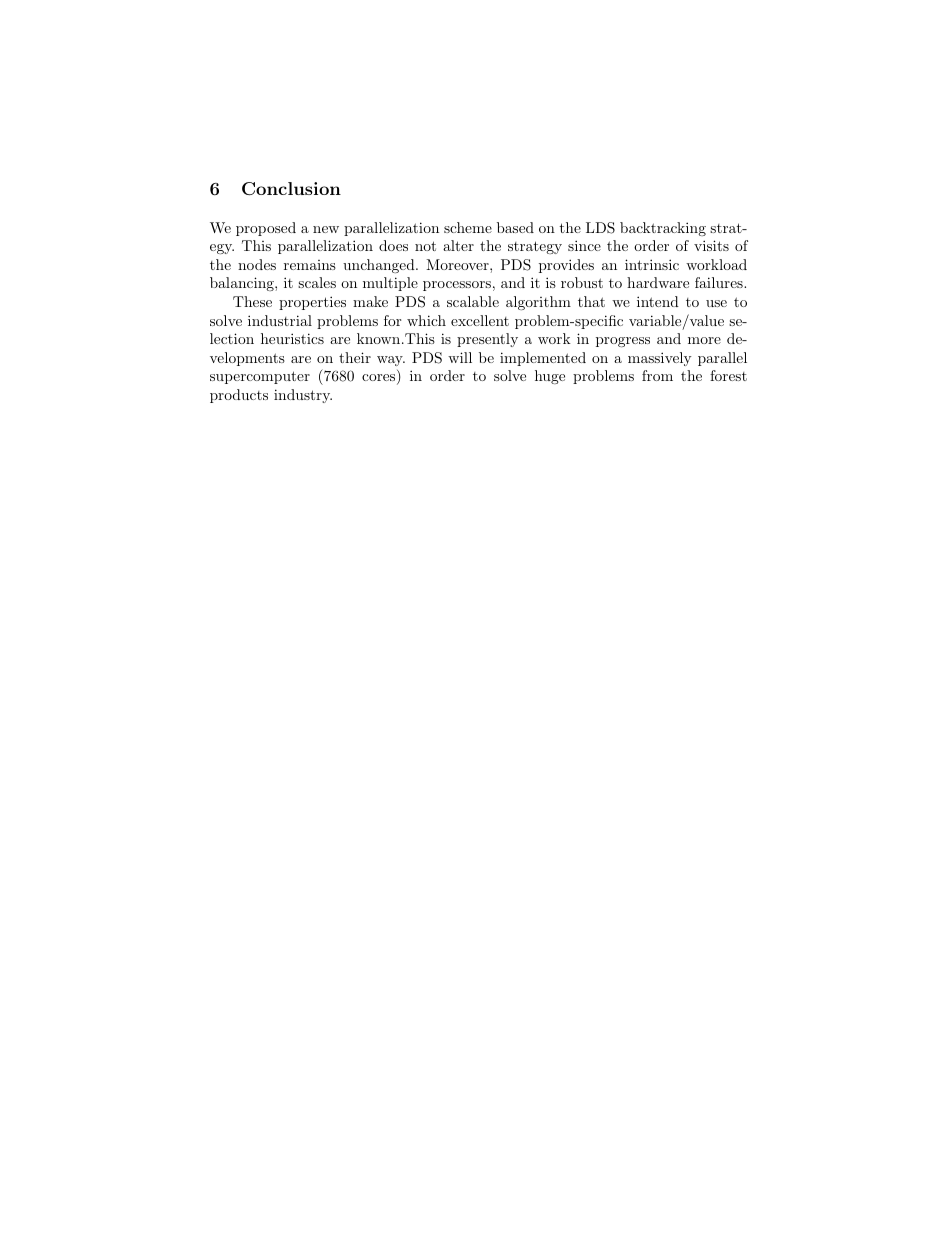 This page has height=1233, width=952. What do you see at coordinates (550, 377) in the page?
I see `huge` at bounding box center [550, 377].
